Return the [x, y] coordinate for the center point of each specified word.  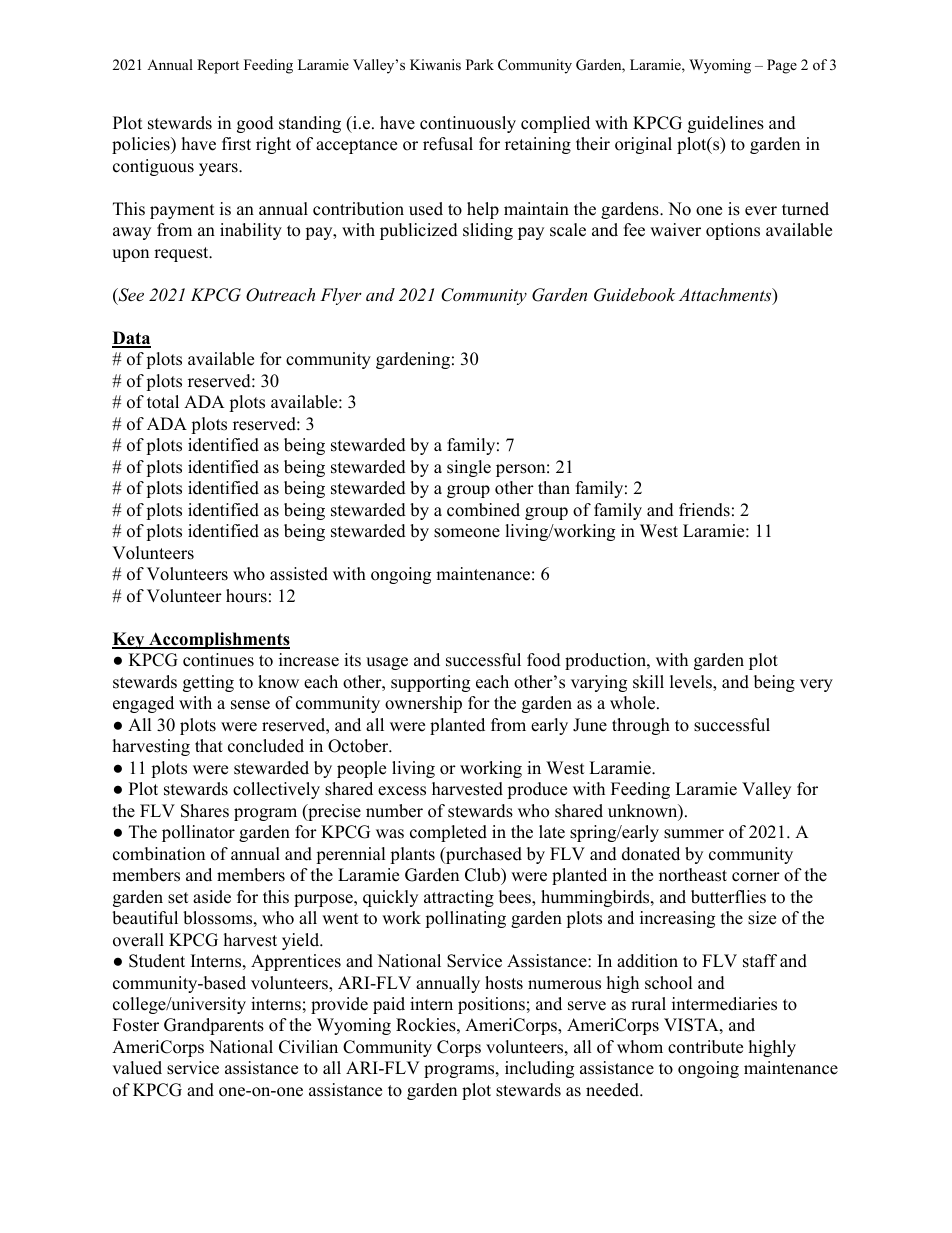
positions [491, 1005]
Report [218, 66]
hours [246, 596]
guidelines [726, 124]
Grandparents [214, 1026]
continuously [468, 124]
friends [704, 510]
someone [467, 533]
